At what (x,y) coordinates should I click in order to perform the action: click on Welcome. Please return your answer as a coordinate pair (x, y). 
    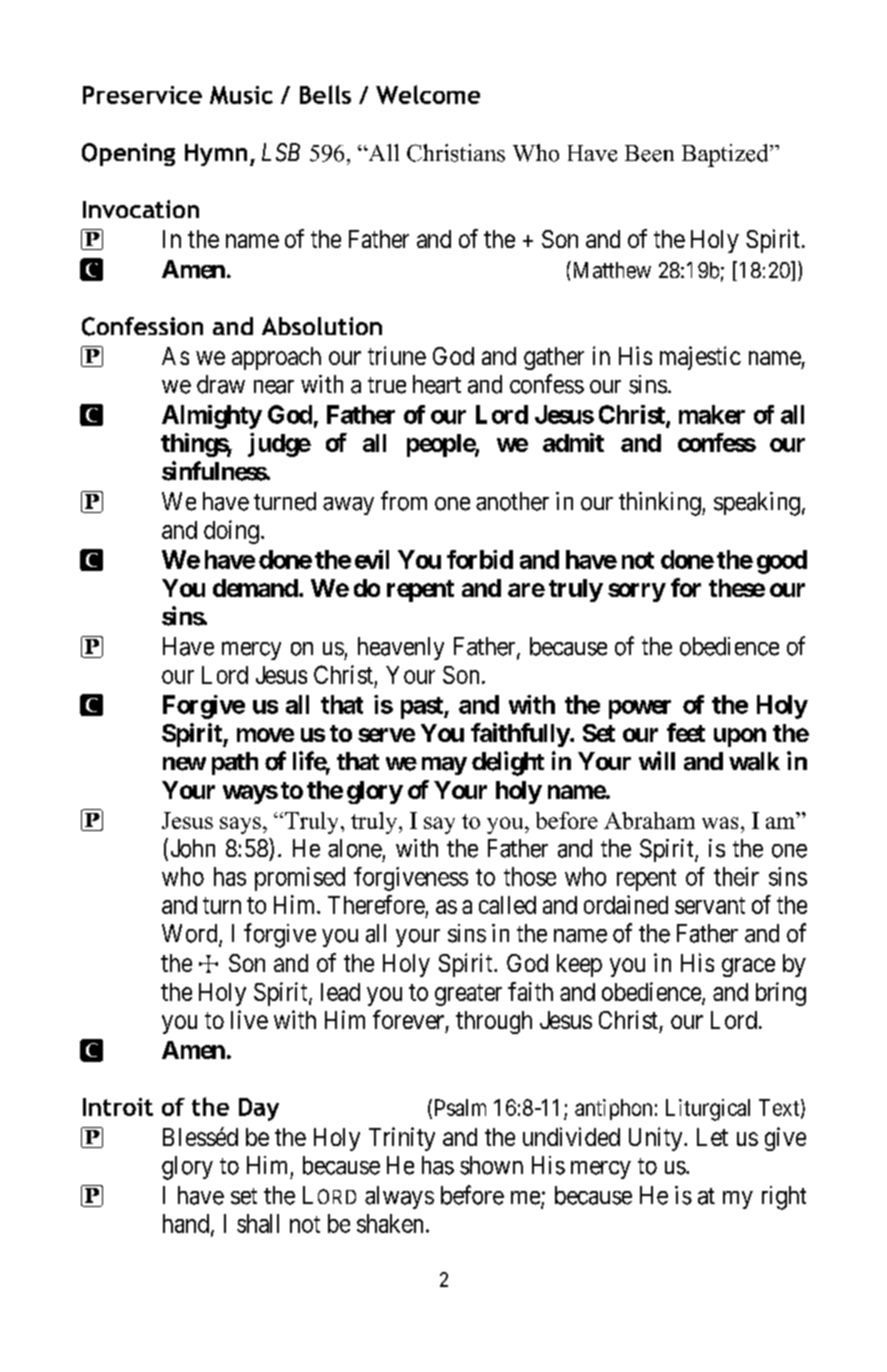
    Looking at the image, I should click on (428, 94).
